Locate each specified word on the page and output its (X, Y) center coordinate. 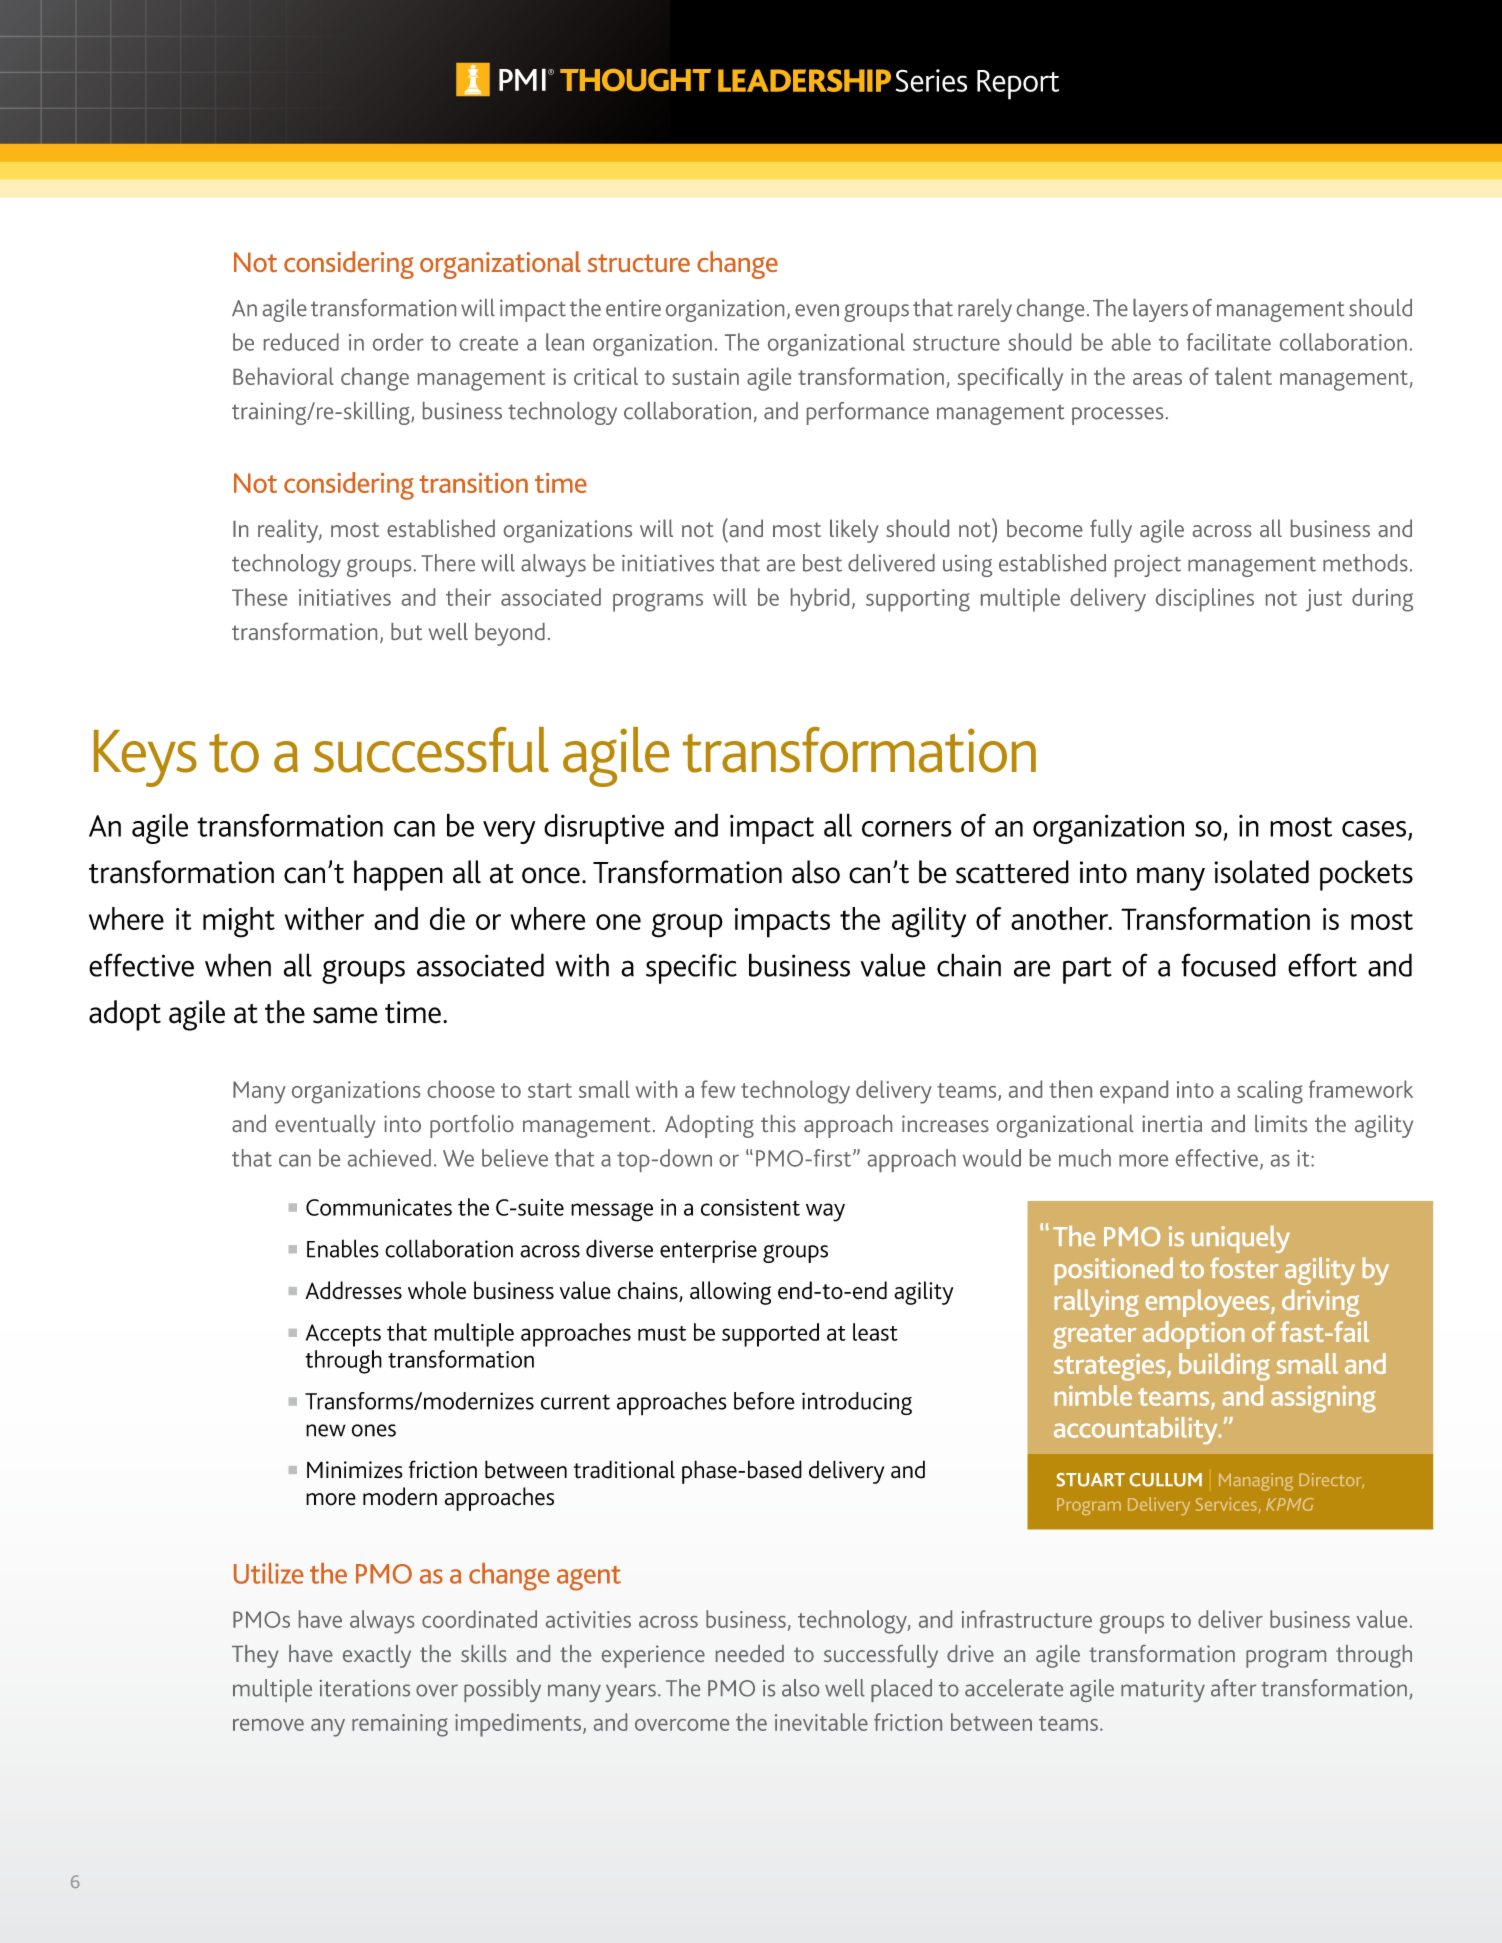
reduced (301, 342)
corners (907, 829)
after (1233, 1688)
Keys (145, 758)
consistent (750, 1207)
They (255, 1656)
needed (750, 1653)
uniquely (1241, 1239)
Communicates (379, 1207)
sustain (705, 376)
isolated (1262, 872)
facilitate (1229, 342)
